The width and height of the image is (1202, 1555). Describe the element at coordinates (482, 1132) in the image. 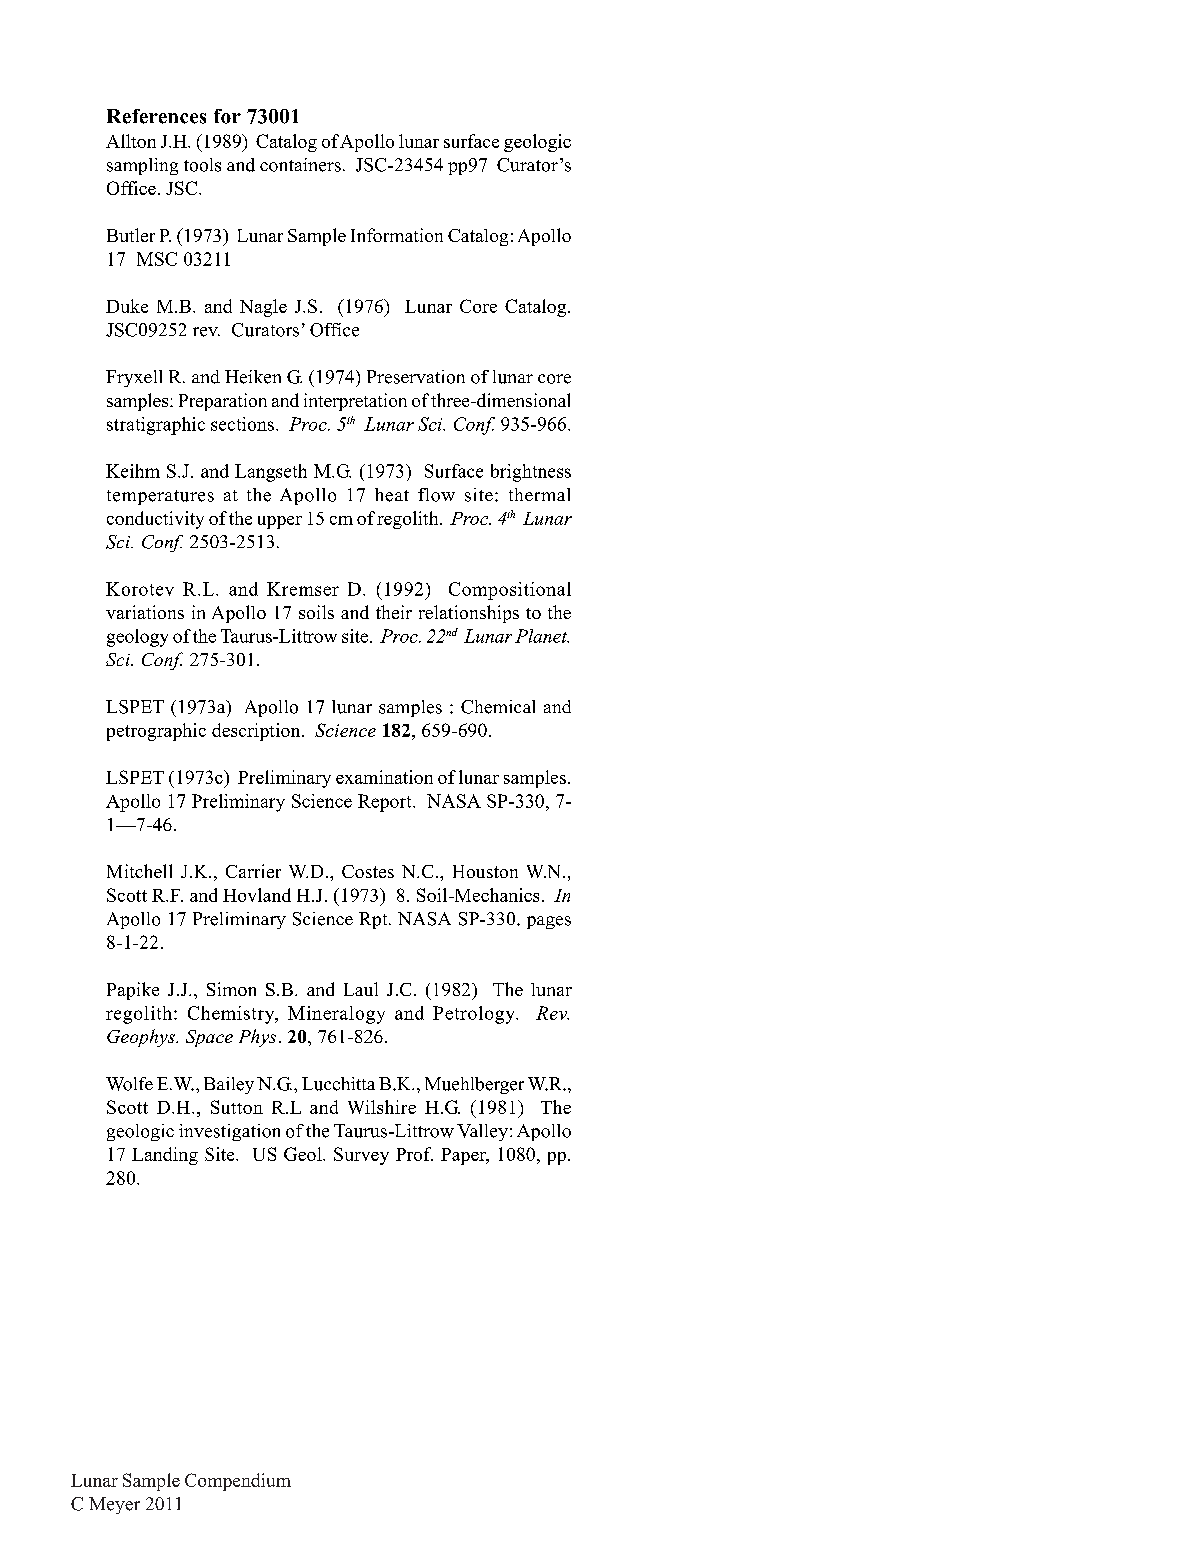

I see `Valley` at that location.
